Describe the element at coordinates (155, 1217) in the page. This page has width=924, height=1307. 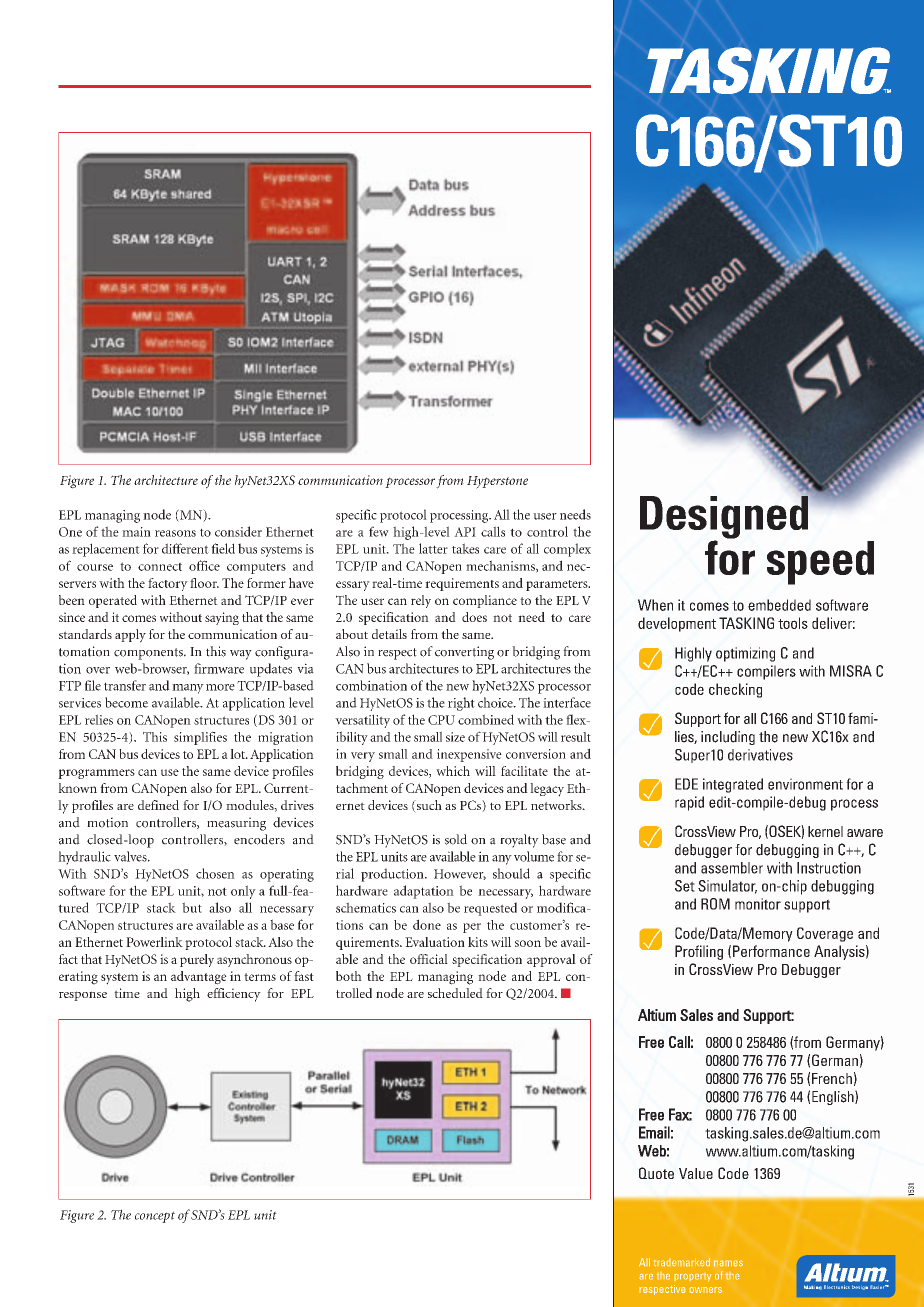
I see `concept` at that location.
